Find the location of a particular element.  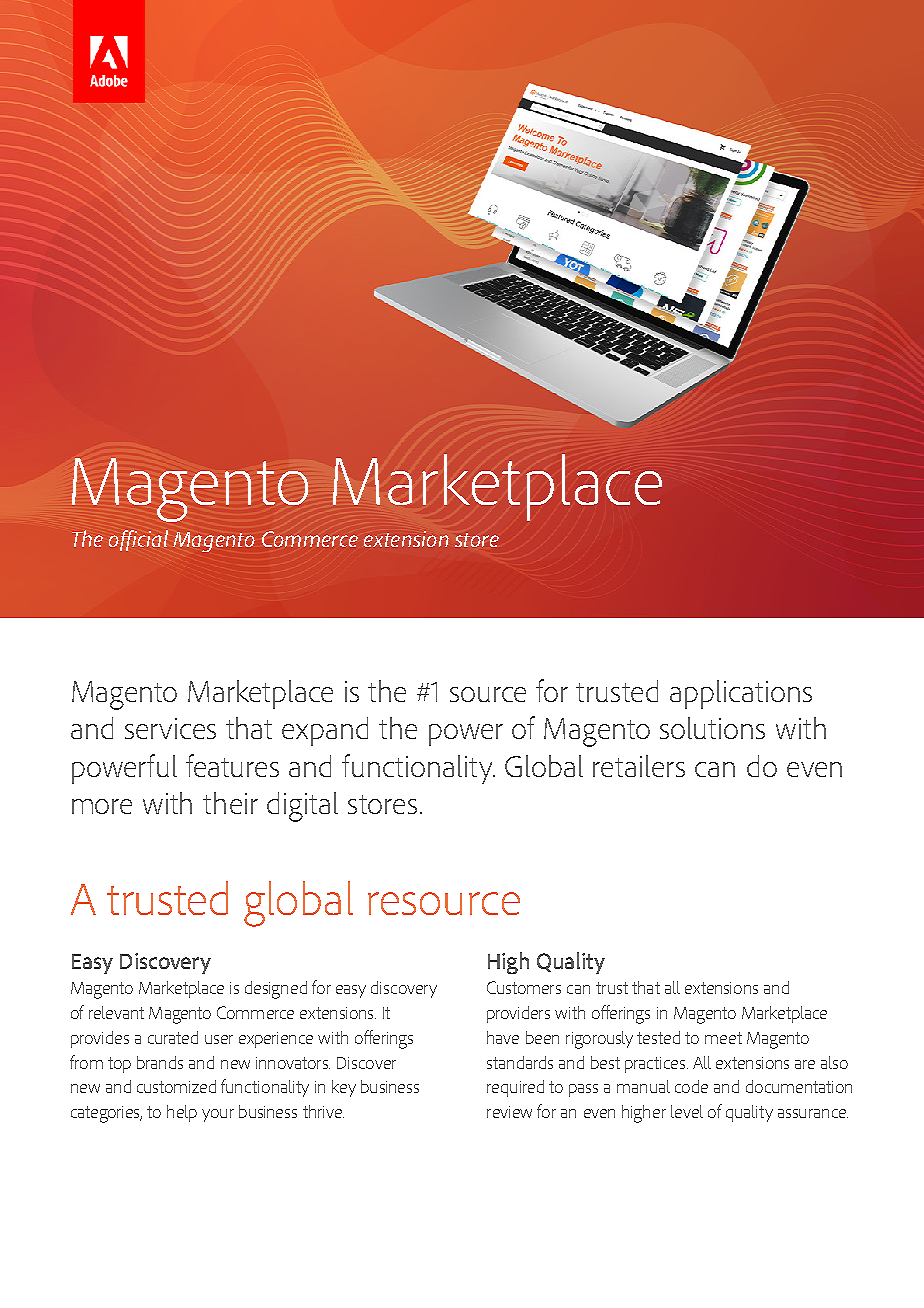

designed is located at coordinates (276, 990).
